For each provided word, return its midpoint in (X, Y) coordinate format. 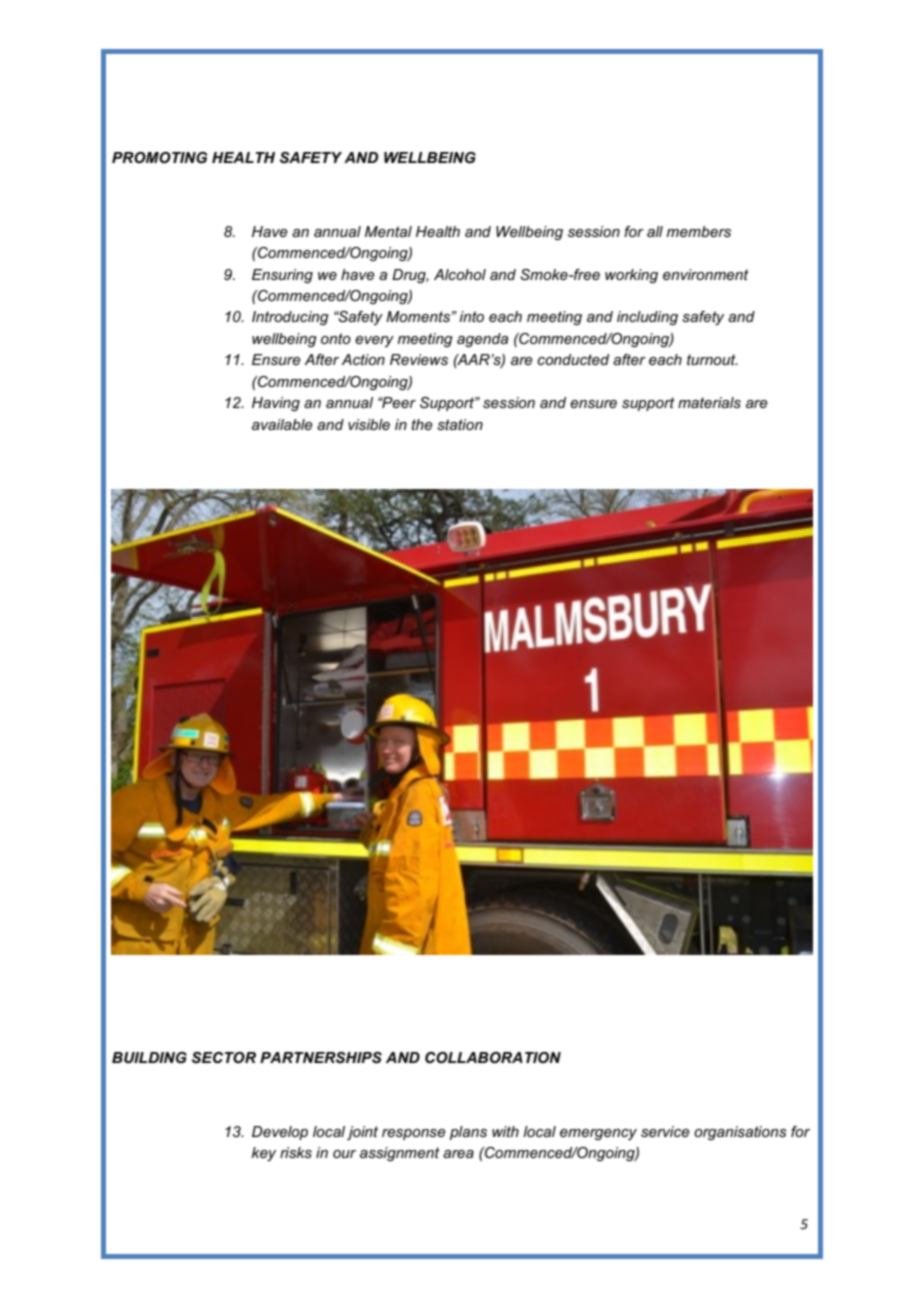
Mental (388, 231)
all (655, 231)
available (282, 424)
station (460, 424)
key (264, 1154)
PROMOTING (160, 157)
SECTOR (224, 1057)
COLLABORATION (493, 1058)
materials (709, 402)
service (665, 1131)
